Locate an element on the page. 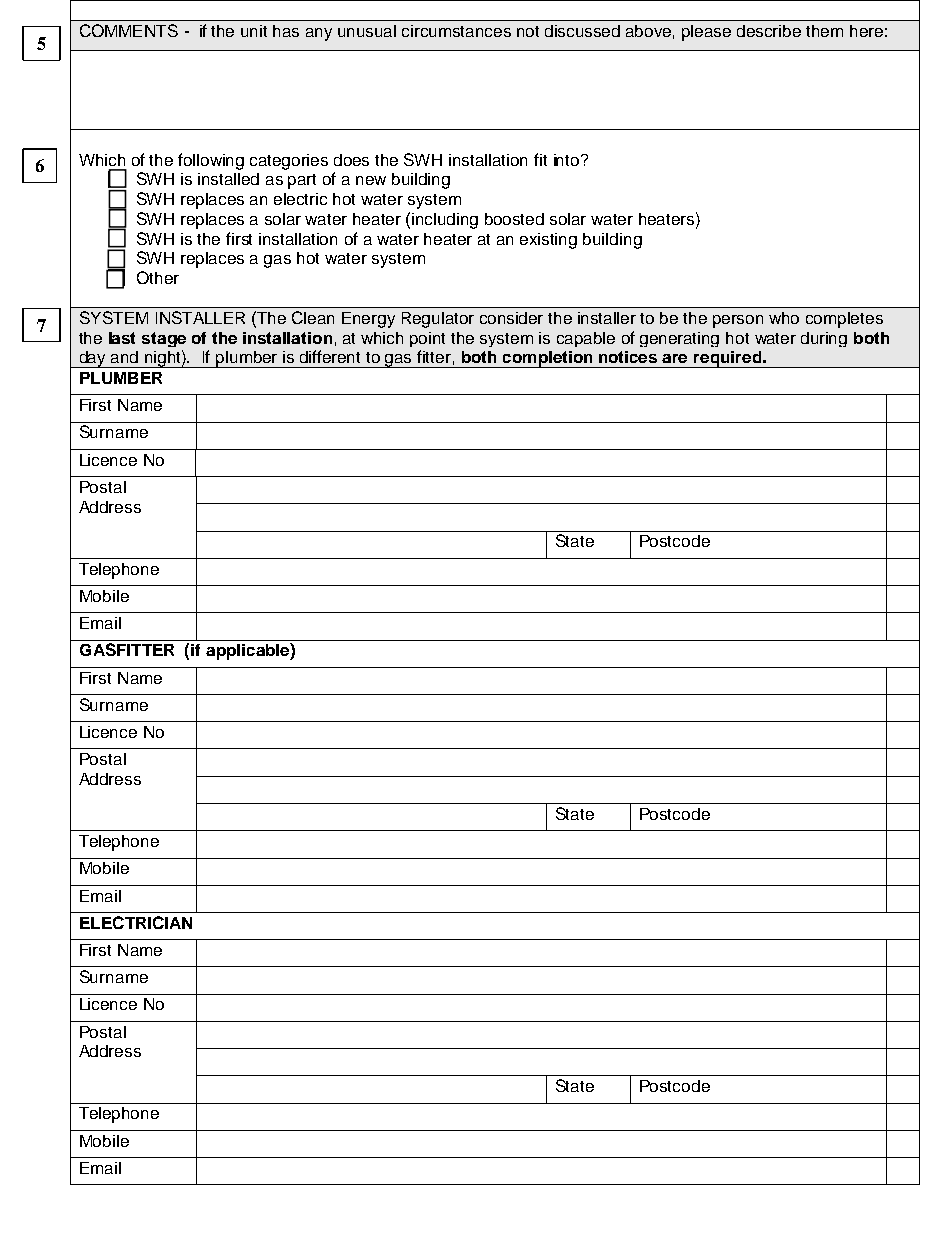 The height and width of the document is (1233, 952). stage is located at coordinates (164, 339).
